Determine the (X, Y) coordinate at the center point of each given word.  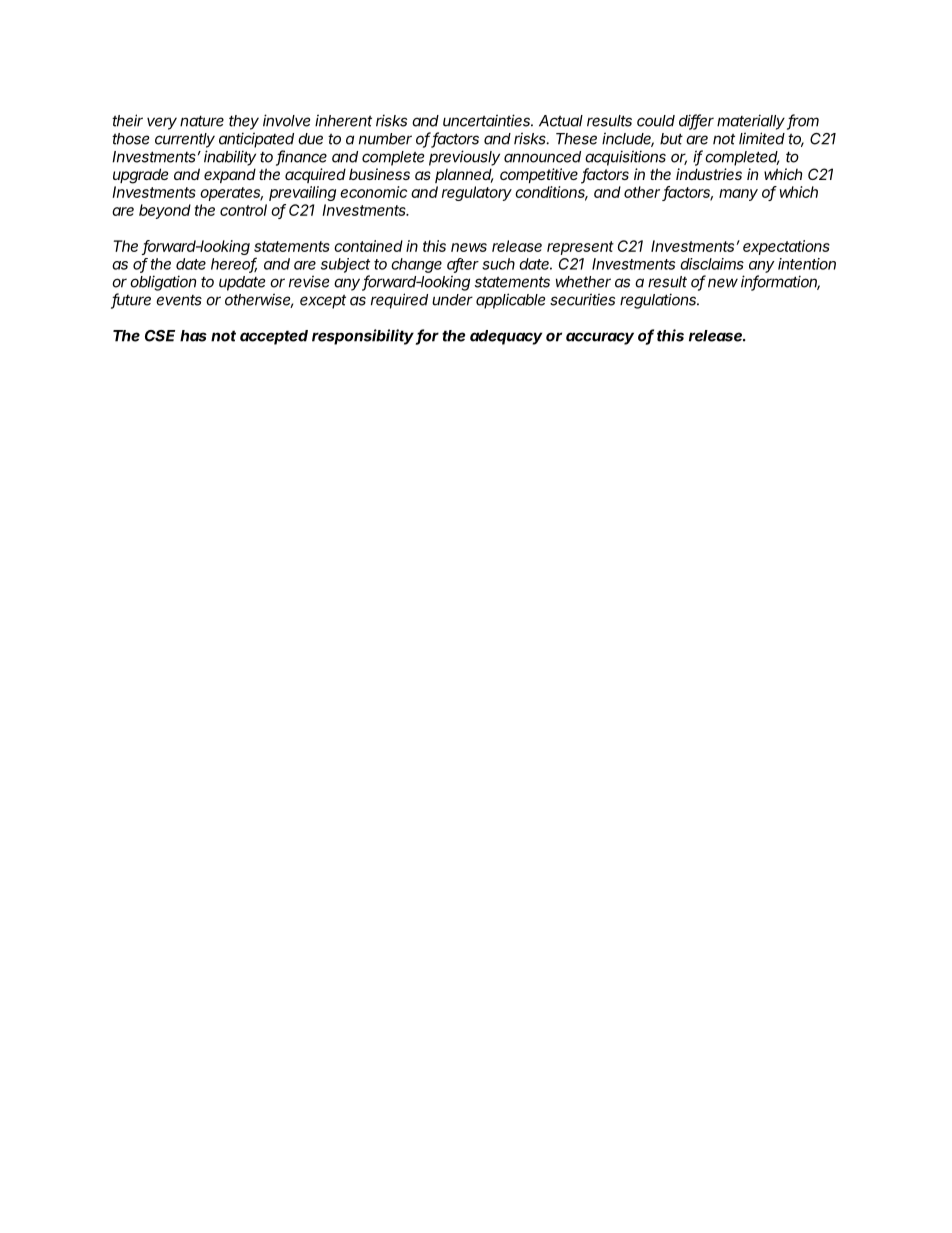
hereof (234, 264)
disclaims (712, 264)
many (738, 195)
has (193, 336)
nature (202, 121)
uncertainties (488, 120)
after (463, 265)
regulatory (477, 193)
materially (752, 122)
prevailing (302, 193)
